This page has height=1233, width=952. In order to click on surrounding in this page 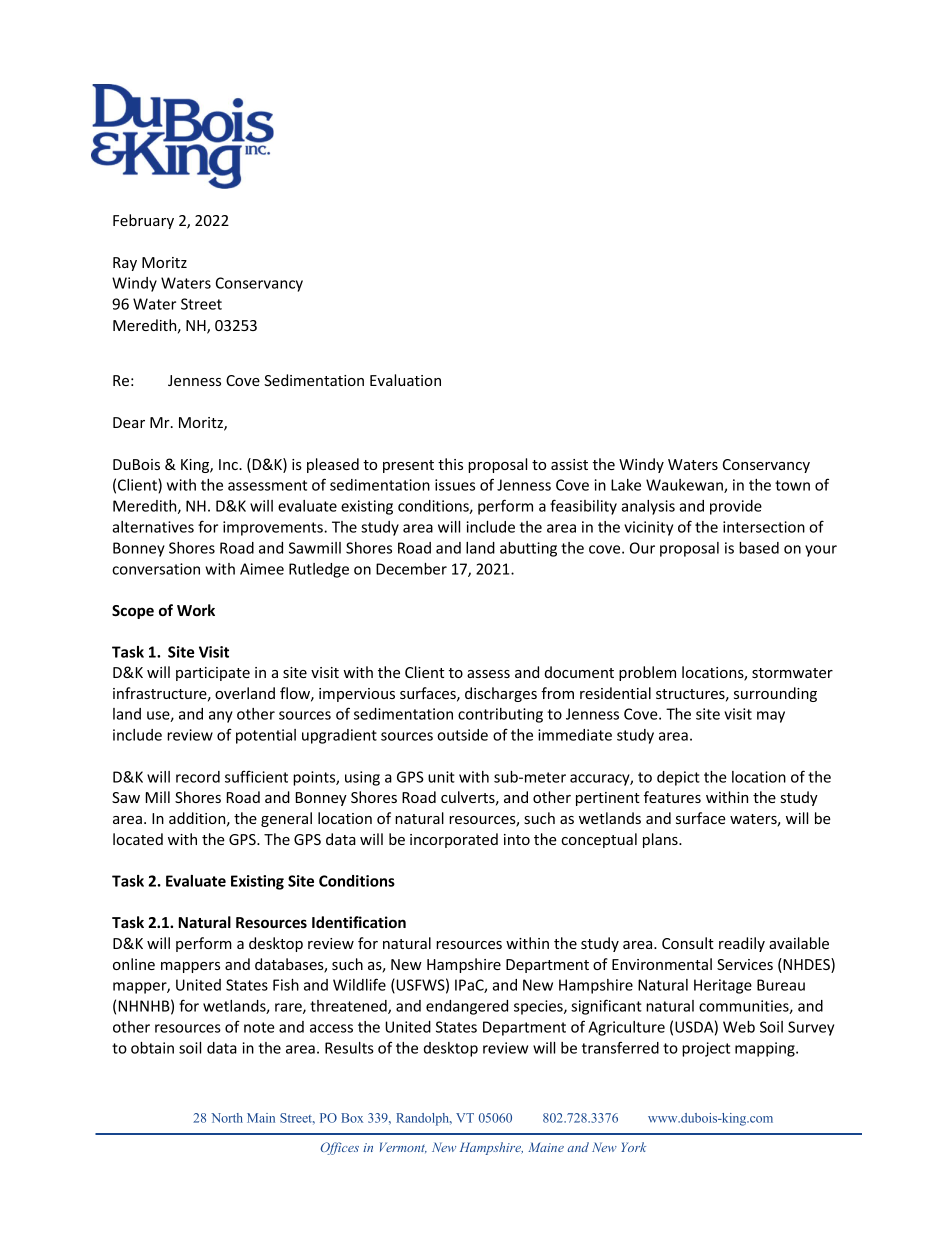, I will do `click(775, 694)`.
